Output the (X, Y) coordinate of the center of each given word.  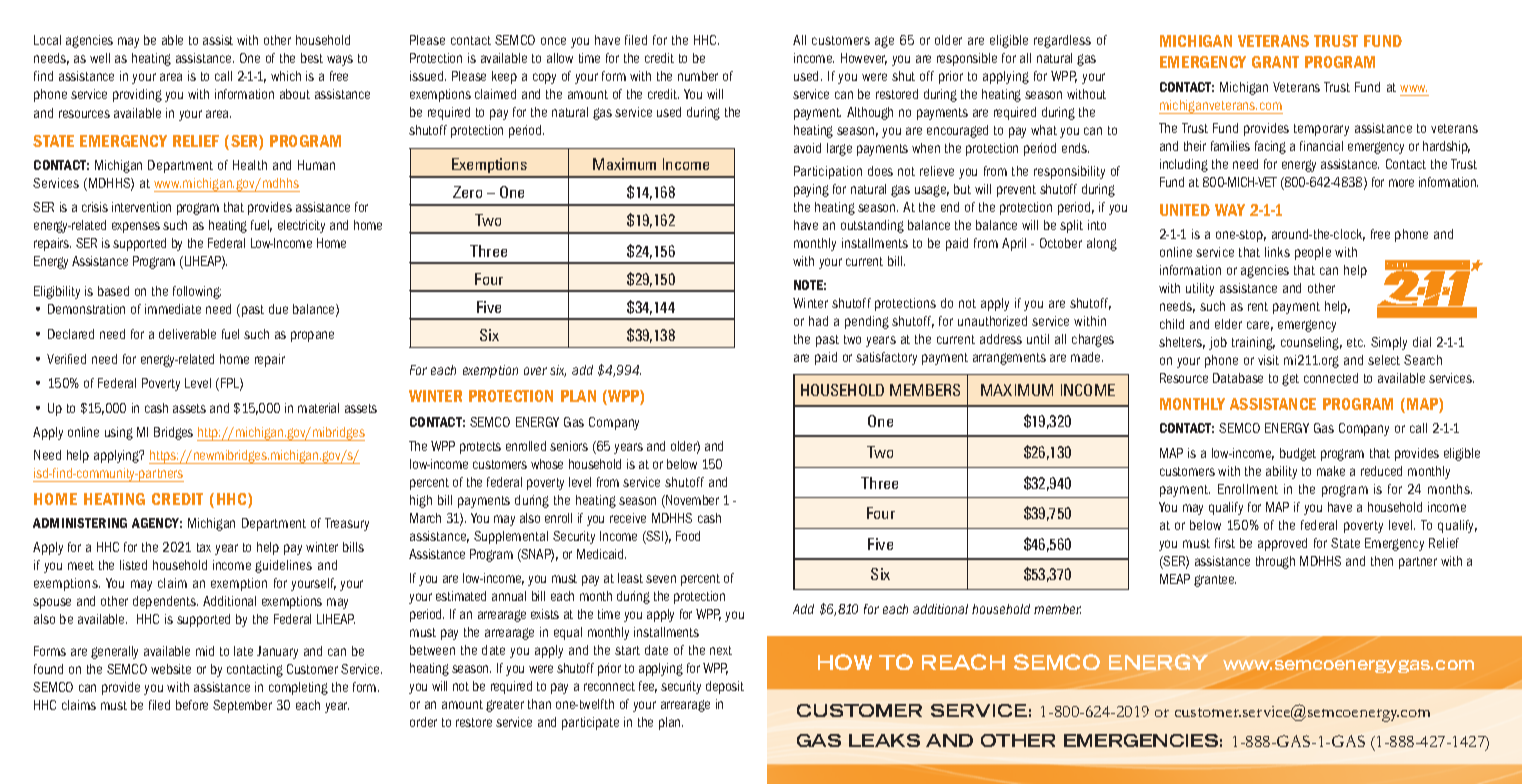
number (698, 76)
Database (1238, 378)
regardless (1062, 41)
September (242, 706)
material (318, 408)
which (286, 76)
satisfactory (886, 358)
